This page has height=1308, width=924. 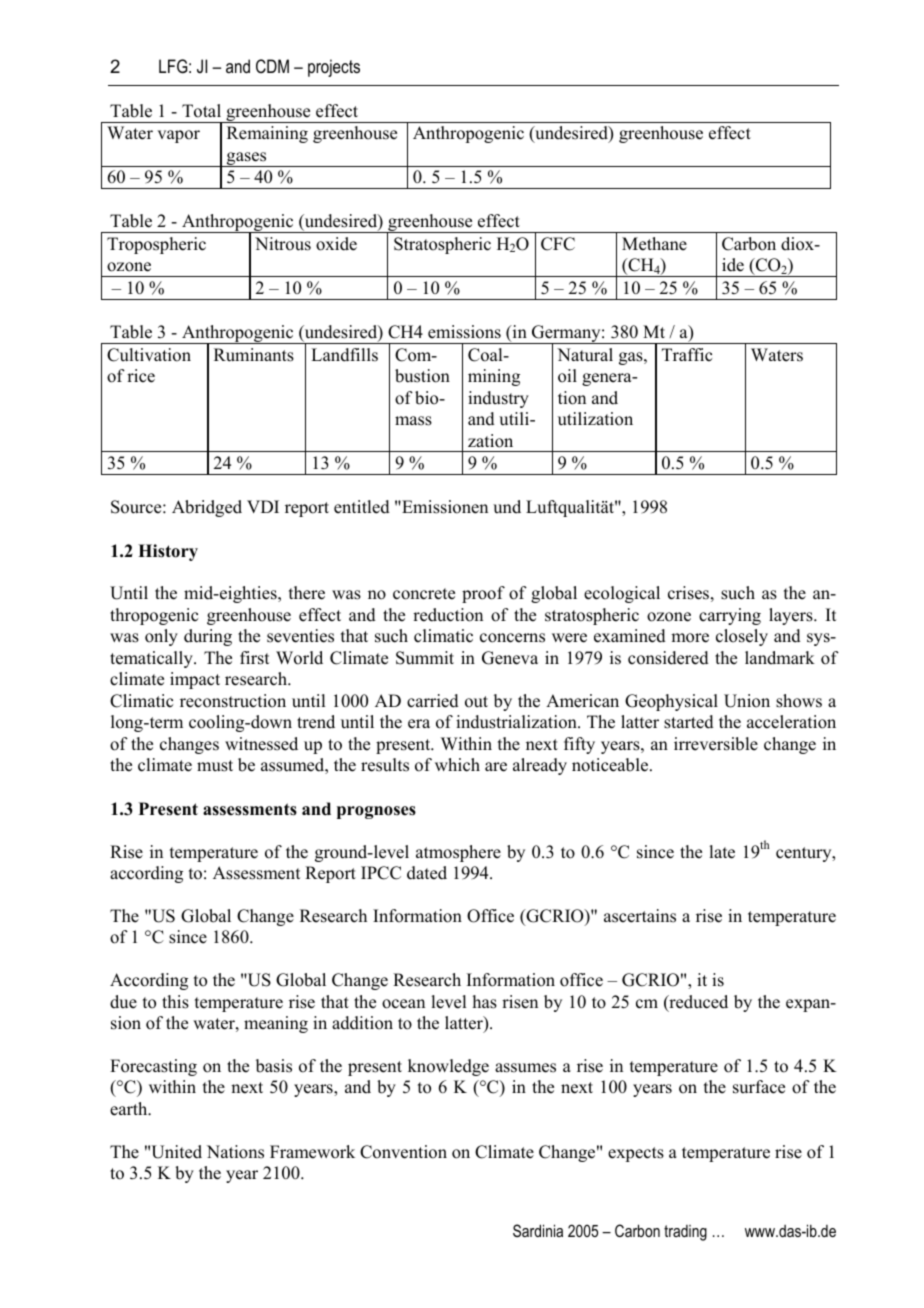 What do you see at coordinates (312, 1152) in the page?
I see `Framework` at bounding box center [312, 1152].
